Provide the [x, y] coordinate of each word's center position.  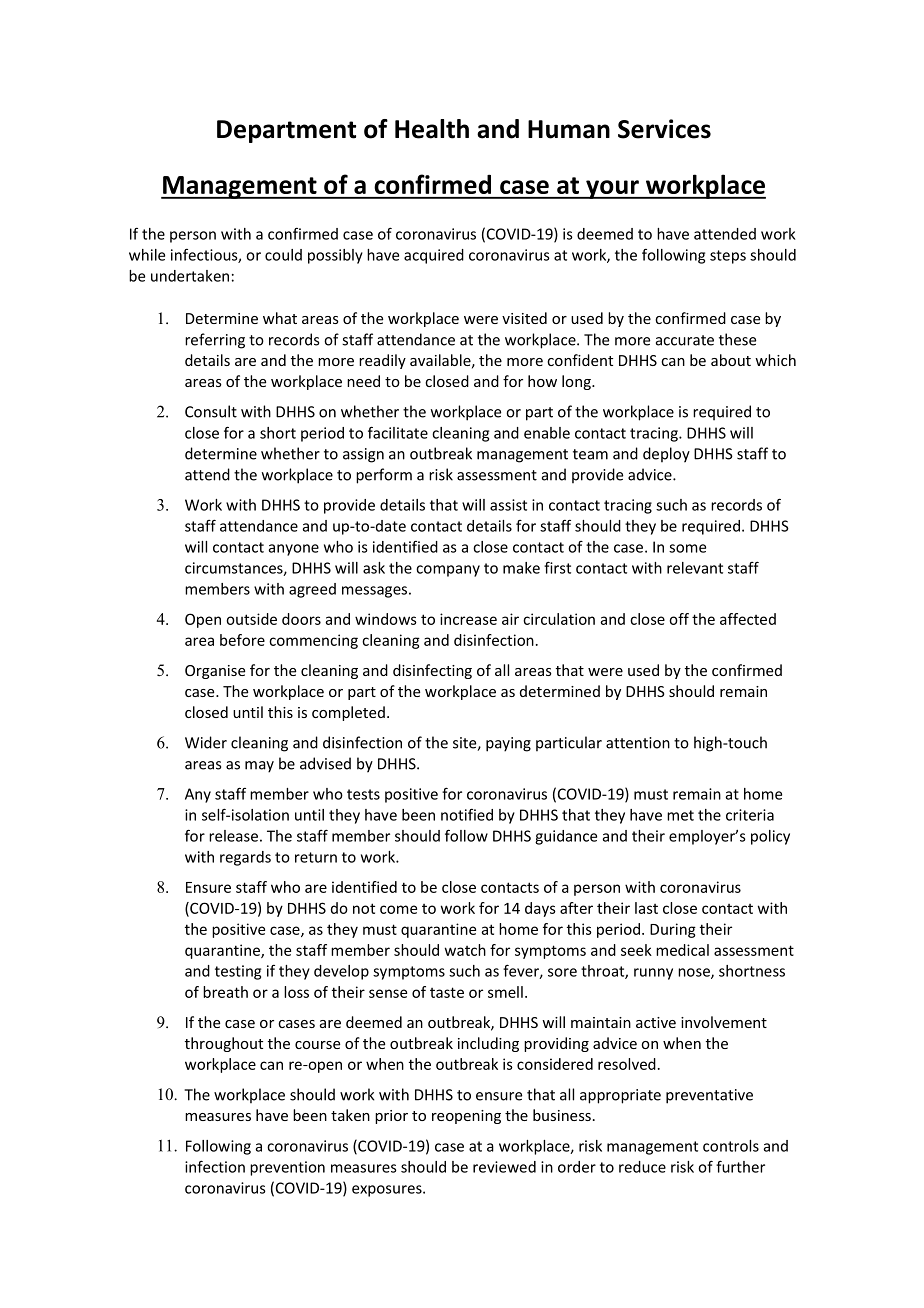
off [679, 619]
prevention [287, 1168]
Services [664, 129]
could [283, 255]
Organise [215, 672]
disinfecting [432, 671]
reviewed [504, 1167]
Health [432, 129]
